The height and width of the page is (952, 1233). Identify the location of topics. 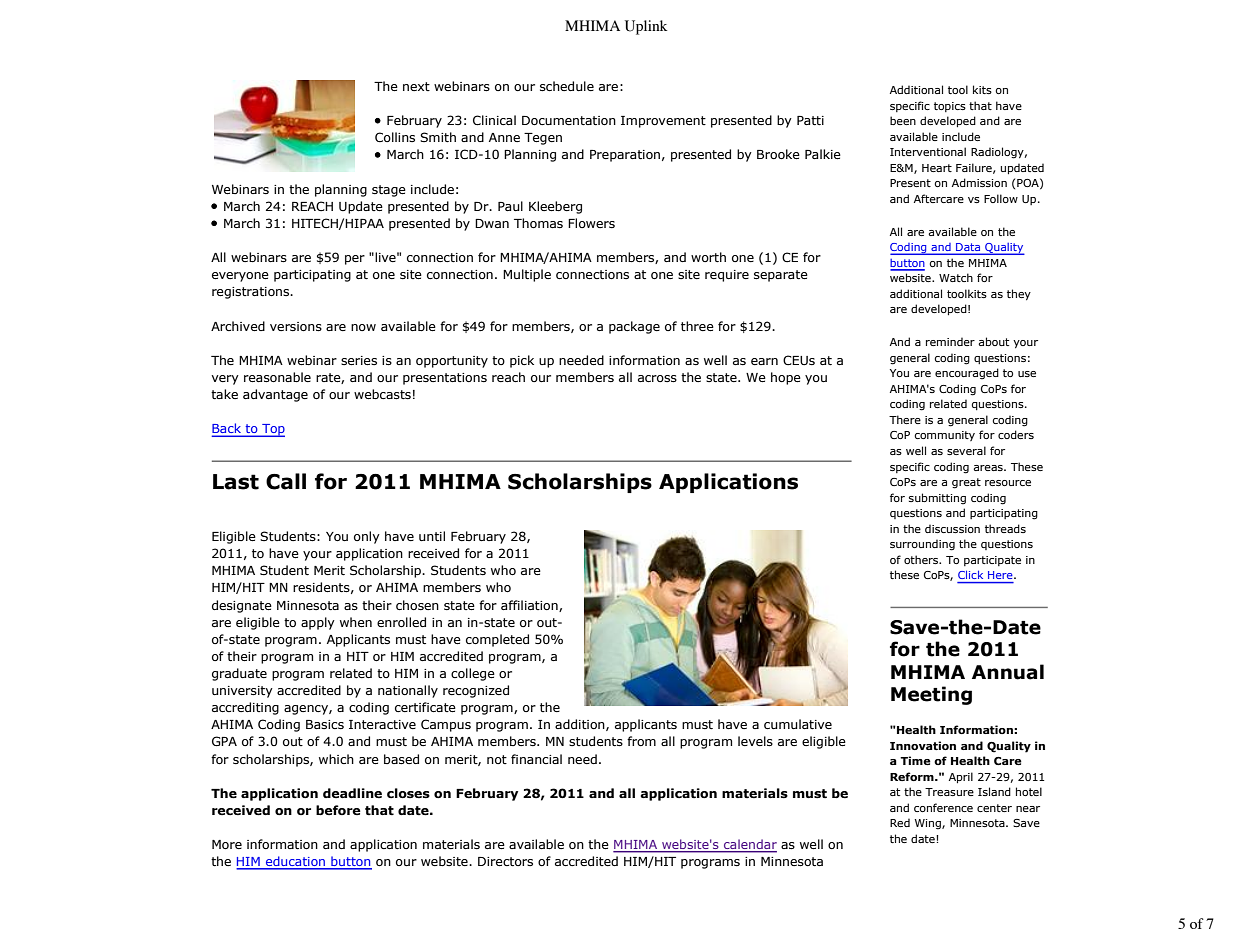
(950, 107).
